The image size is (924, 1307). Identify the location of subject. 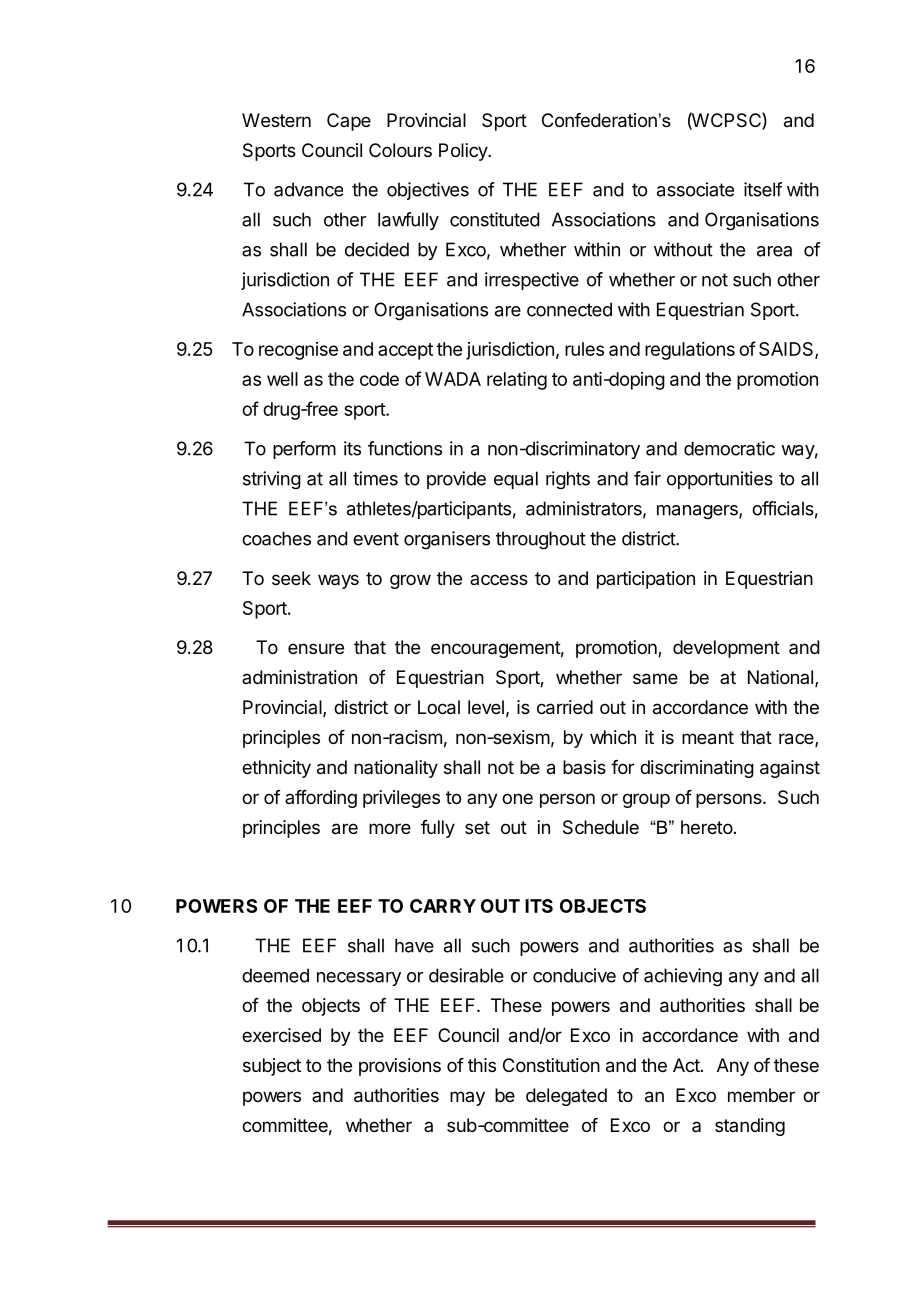
(272, 1067).
